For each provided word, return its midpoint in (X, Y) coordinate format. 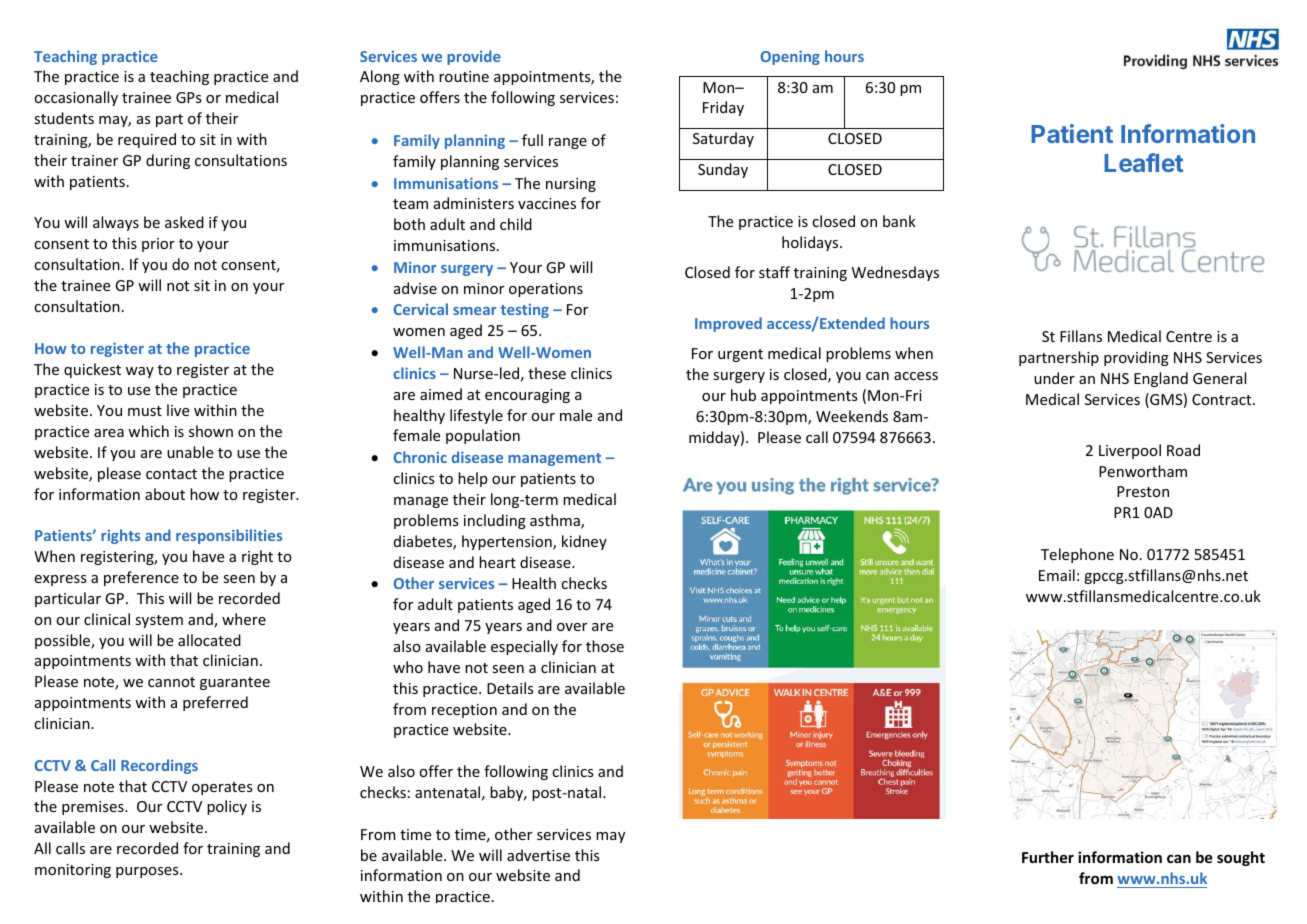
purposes (148, 872)
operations (546, 290)
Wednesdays (895, 273)
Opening (790, 58)
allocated (209, 640)
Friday (723, 108)
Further (1048, 857)
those (605, 646)
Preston (1143, 491)
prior (158, 245)
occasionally (76, 98)
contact (171, 474)
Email (1057, 575)
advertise (538, 855)
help (472, 479)
